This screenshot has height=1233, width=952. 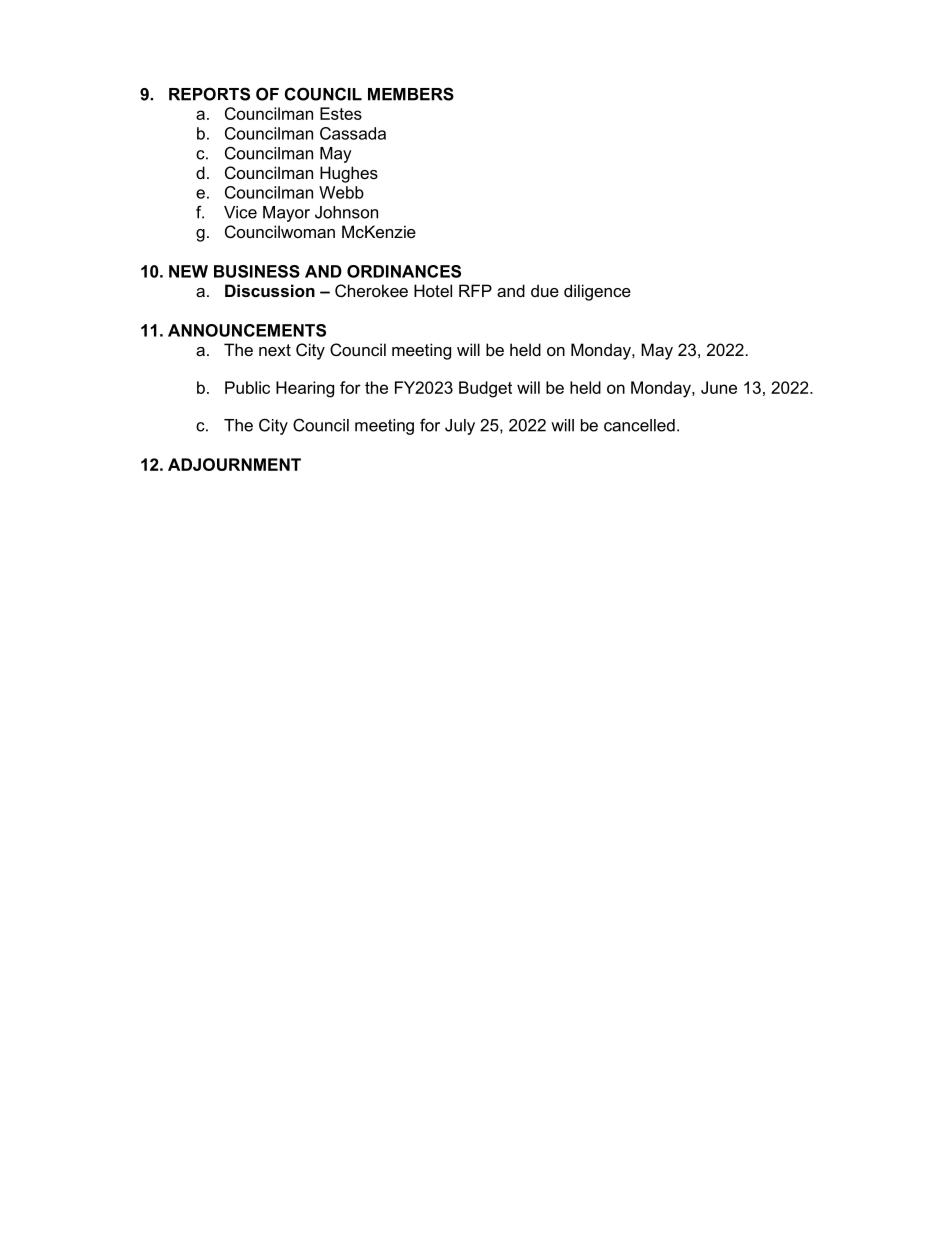 What do you see at coordinates (209, 94) in the screenshot?
I see `REPORTS` at bounding box center [209, 94].
